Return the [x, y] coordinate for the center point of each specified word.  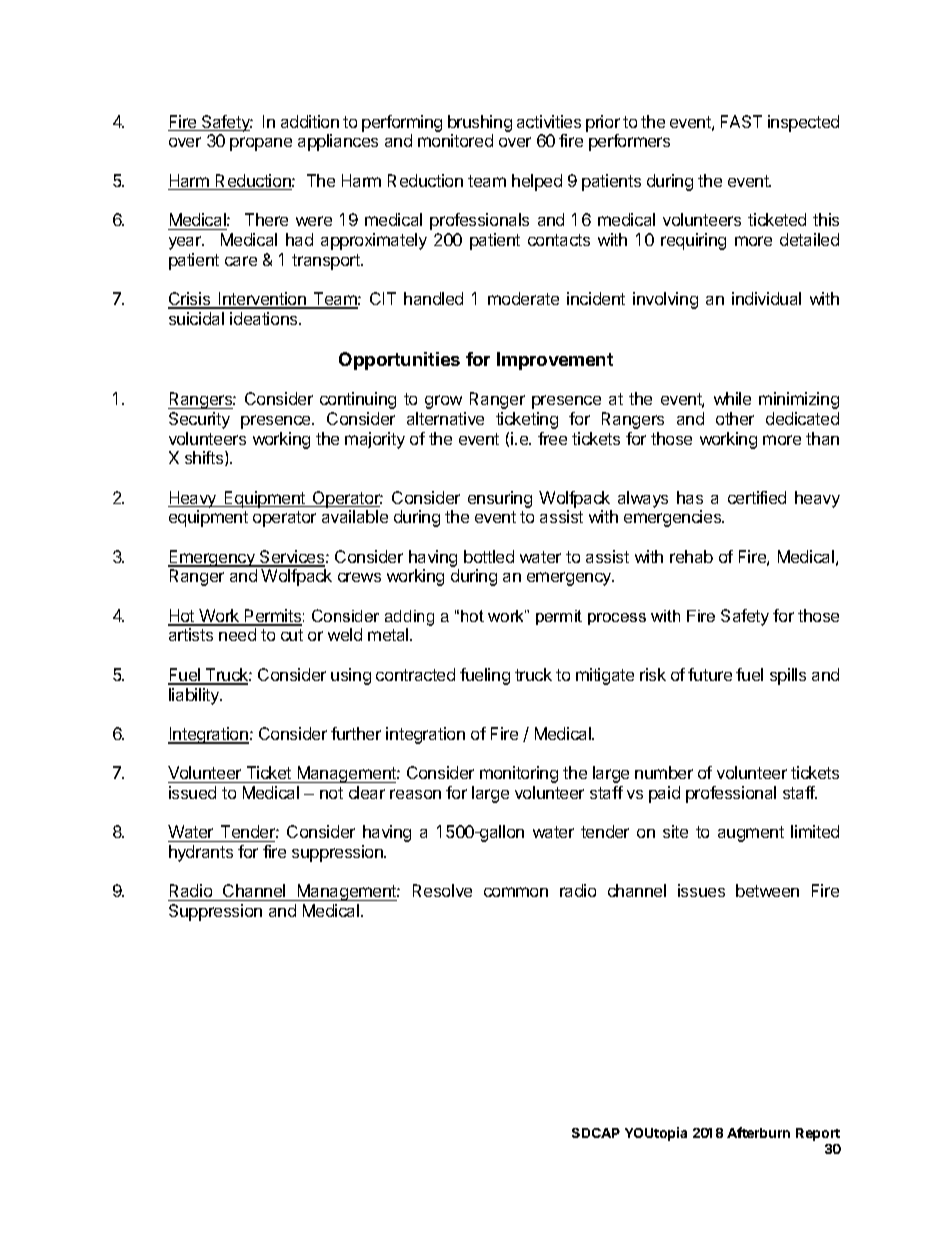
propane [261, 144]
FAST [741, 121]
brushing [480, 123]
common [516, 892]
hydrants [201, 853]
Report [818, 1134]
